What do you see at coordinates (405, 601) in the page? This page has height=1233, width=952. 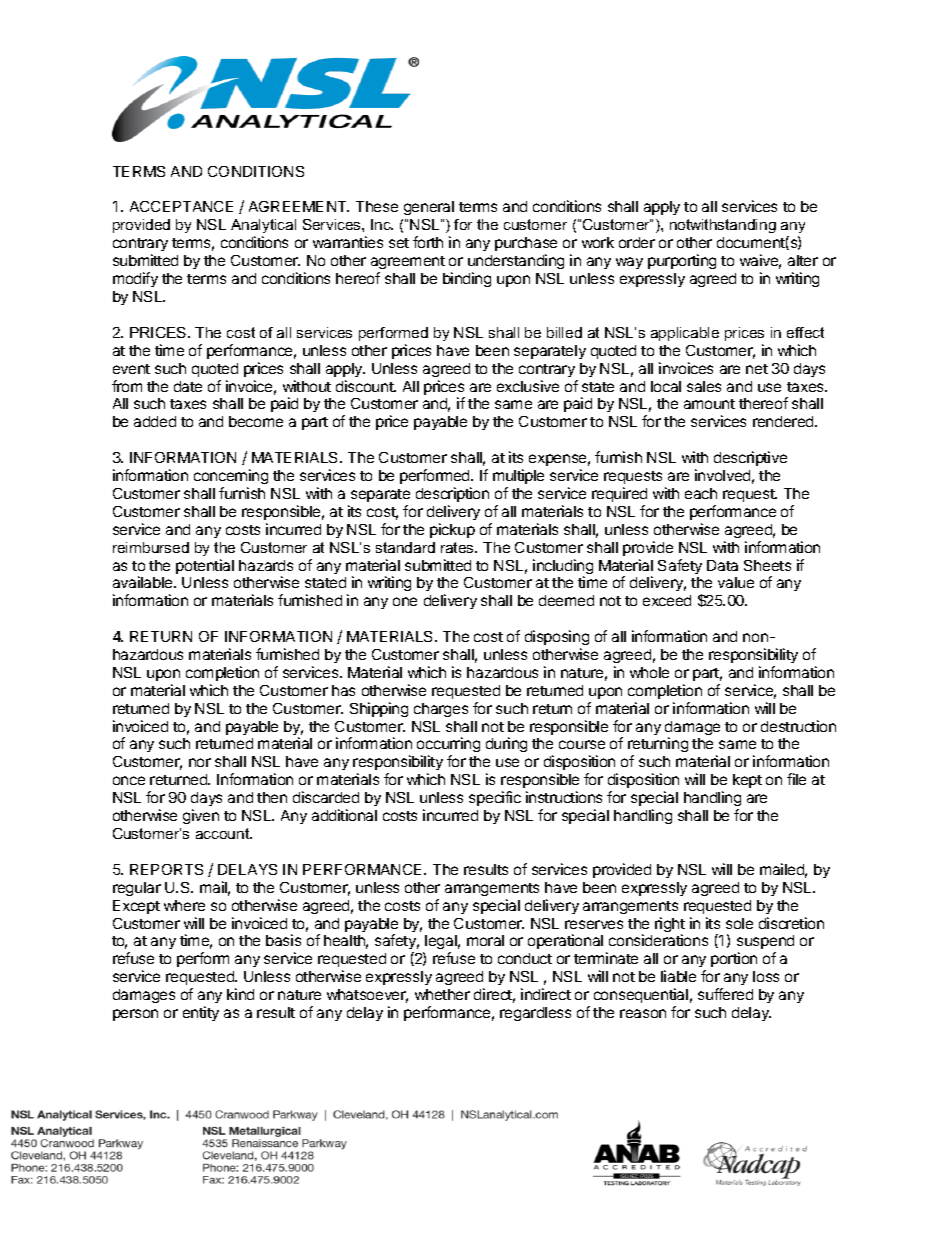 I see `one` at bounding box center [405, 601].
